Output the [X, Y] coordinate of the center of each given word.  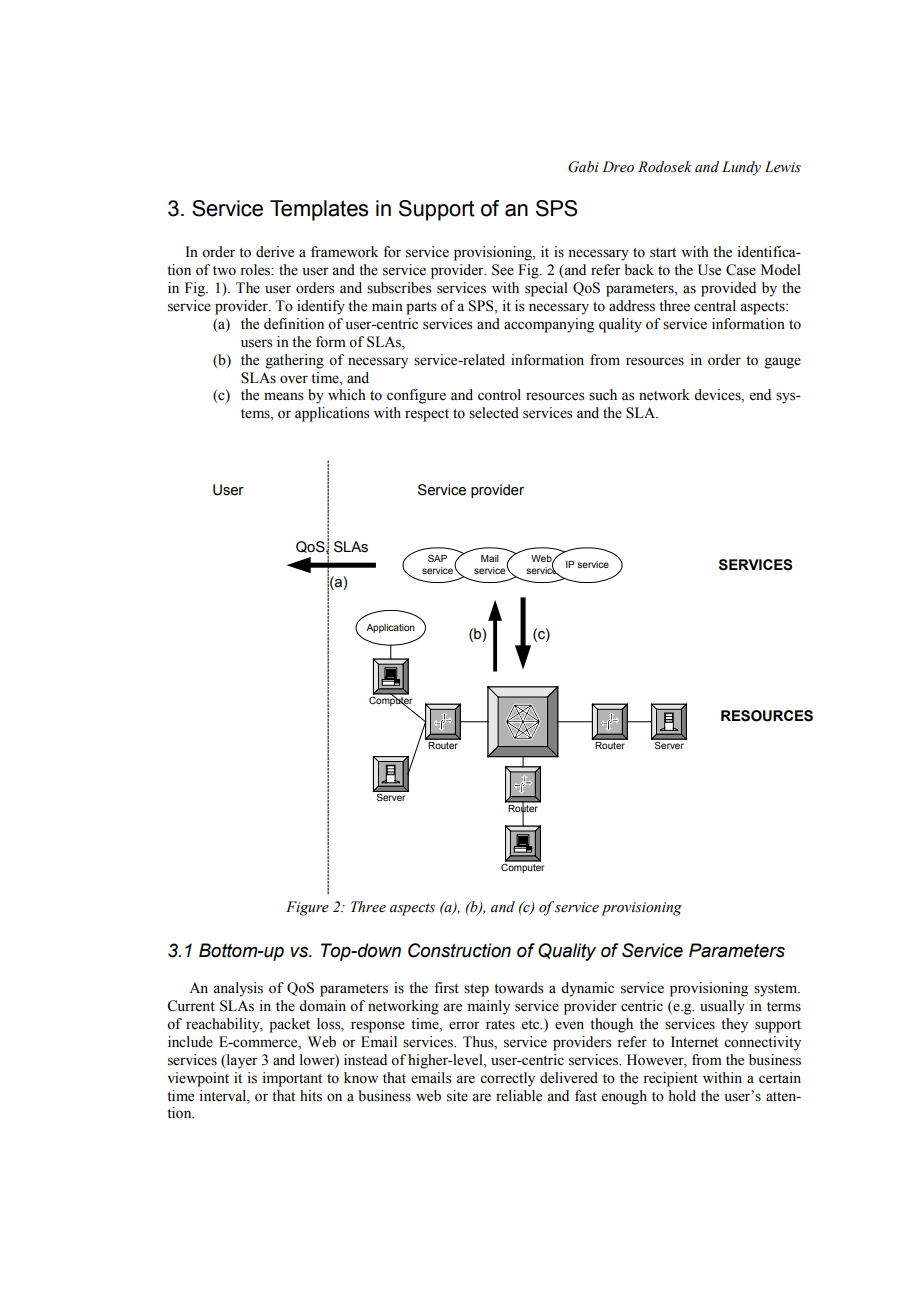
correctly [507, 1079]
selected [494, 413]
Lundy [741, 168]
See [503, 270]
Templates [319, 210]
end [760, 395]
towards [519, 988]
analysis [238, 989]
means [284, 396]
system [777, 990]
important [292, 1079]
